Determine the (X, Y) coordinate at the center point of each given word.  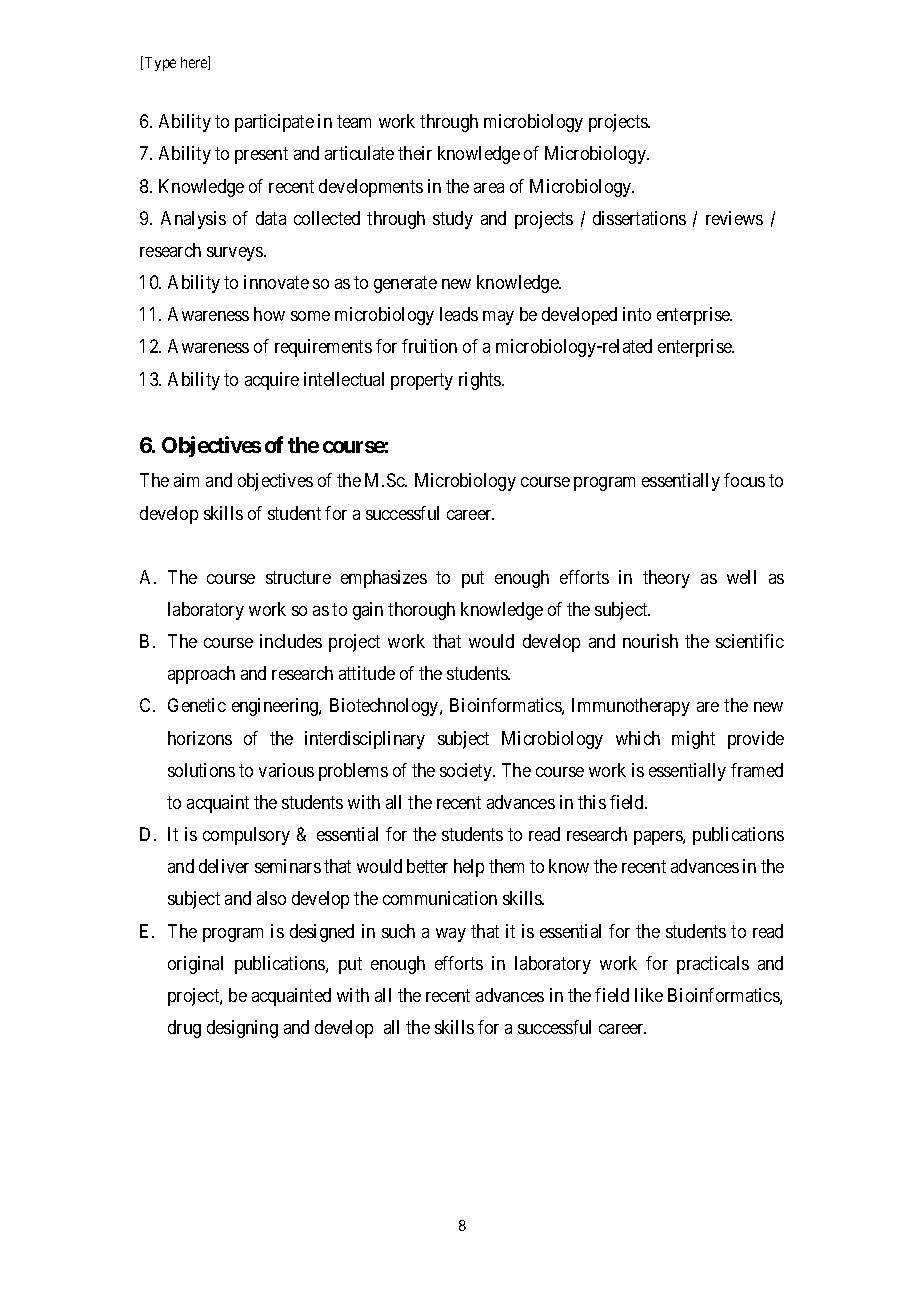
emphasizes (384, 579)
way (451, 935)
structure (298, 577)
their (415, 153)
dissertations (639, 218)
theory (666, 579)
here (195, 63)
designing (242, 1029)
